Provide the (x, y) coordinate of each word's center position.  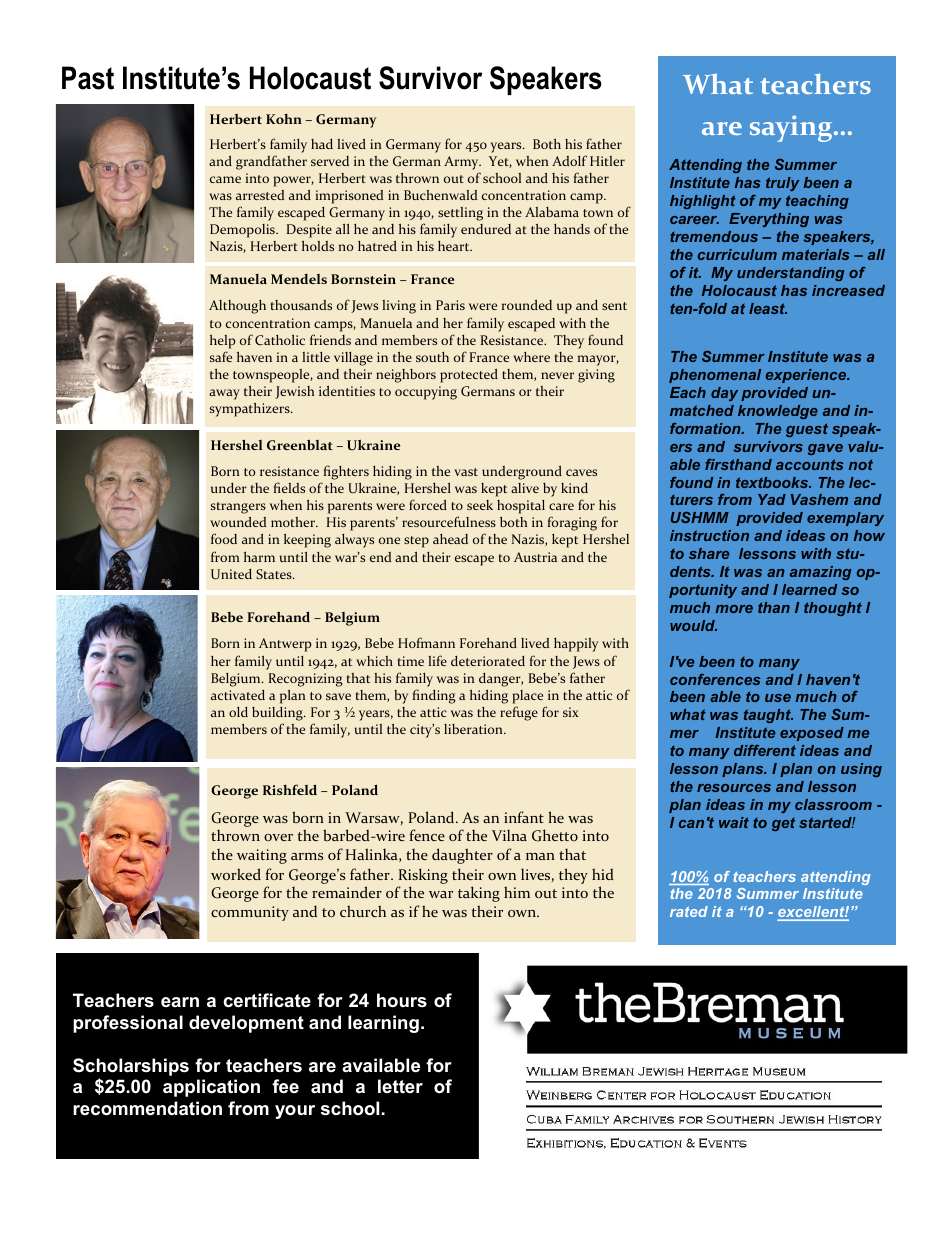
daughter (462, 856)
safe (221, 356)
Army (462, 163)
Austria (535, 557)
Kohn (284, 119)
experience (807, 376)
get (783, 824)
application (211, 1088)
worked (236, 874)
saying (792, 128)
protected (469, 376)
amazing (820, 573)
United (231, 574)
